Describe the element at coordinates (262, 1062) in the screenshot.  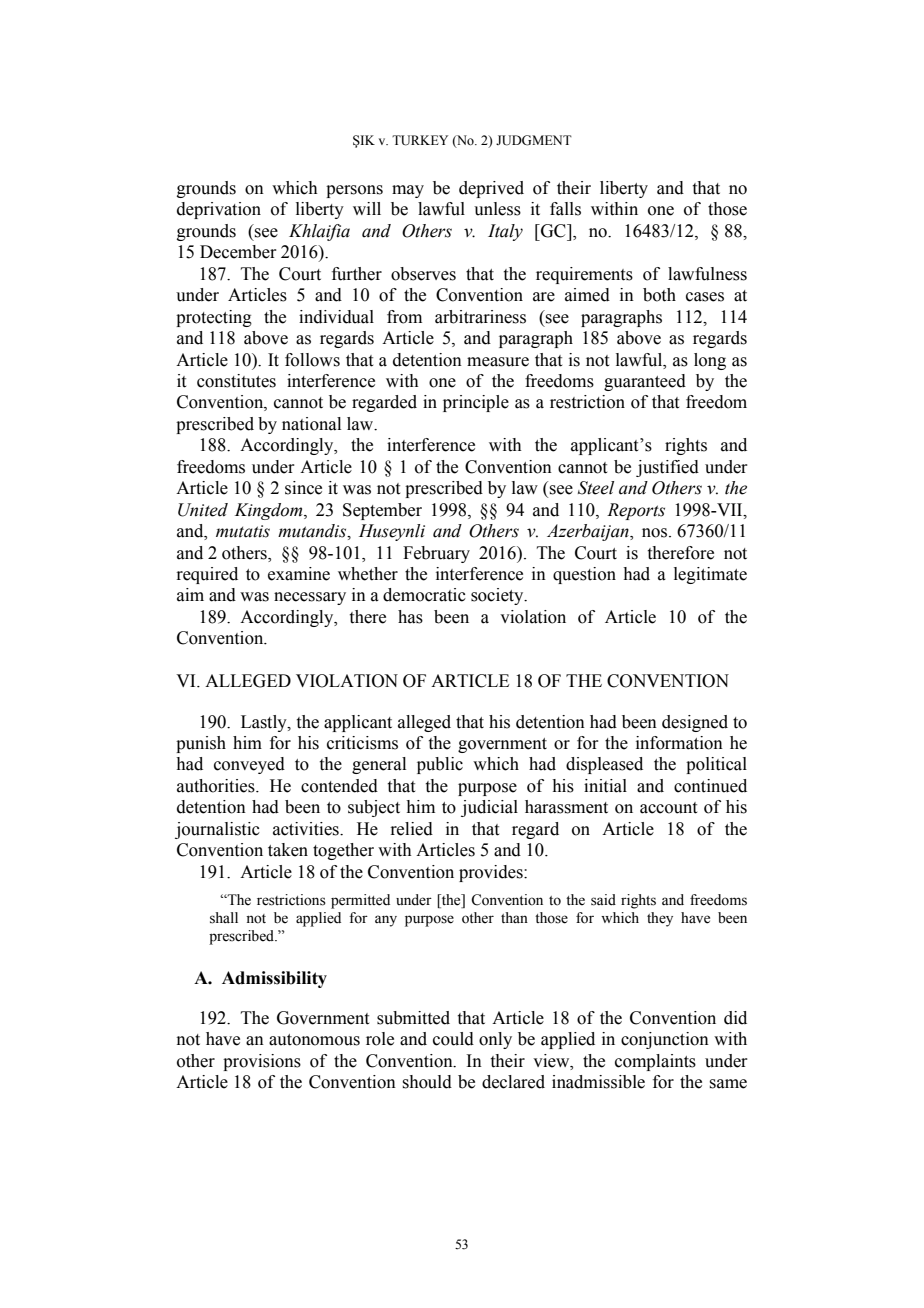
I see `provisions` at that location.
